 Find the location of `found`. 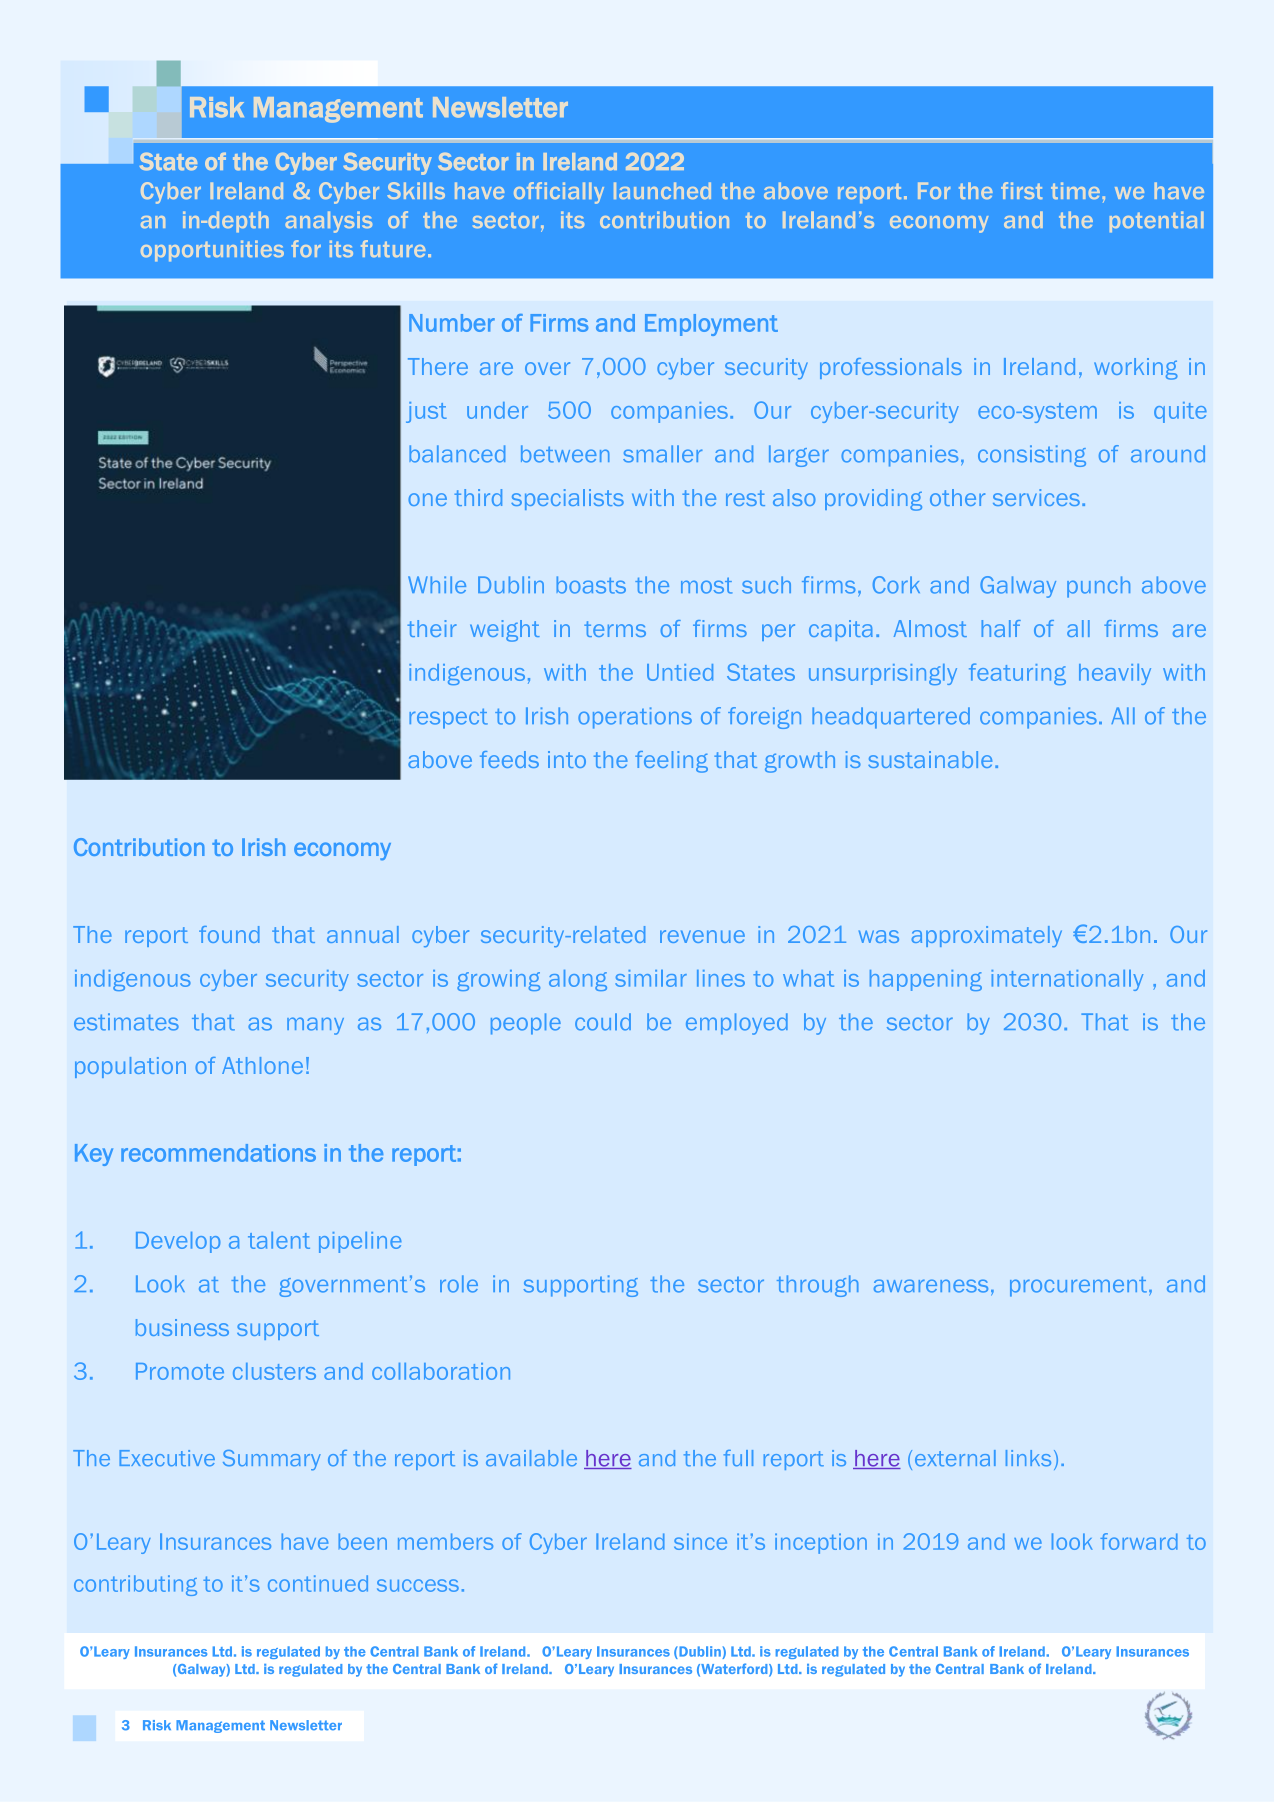

found is located at coordinates (229, 934).
